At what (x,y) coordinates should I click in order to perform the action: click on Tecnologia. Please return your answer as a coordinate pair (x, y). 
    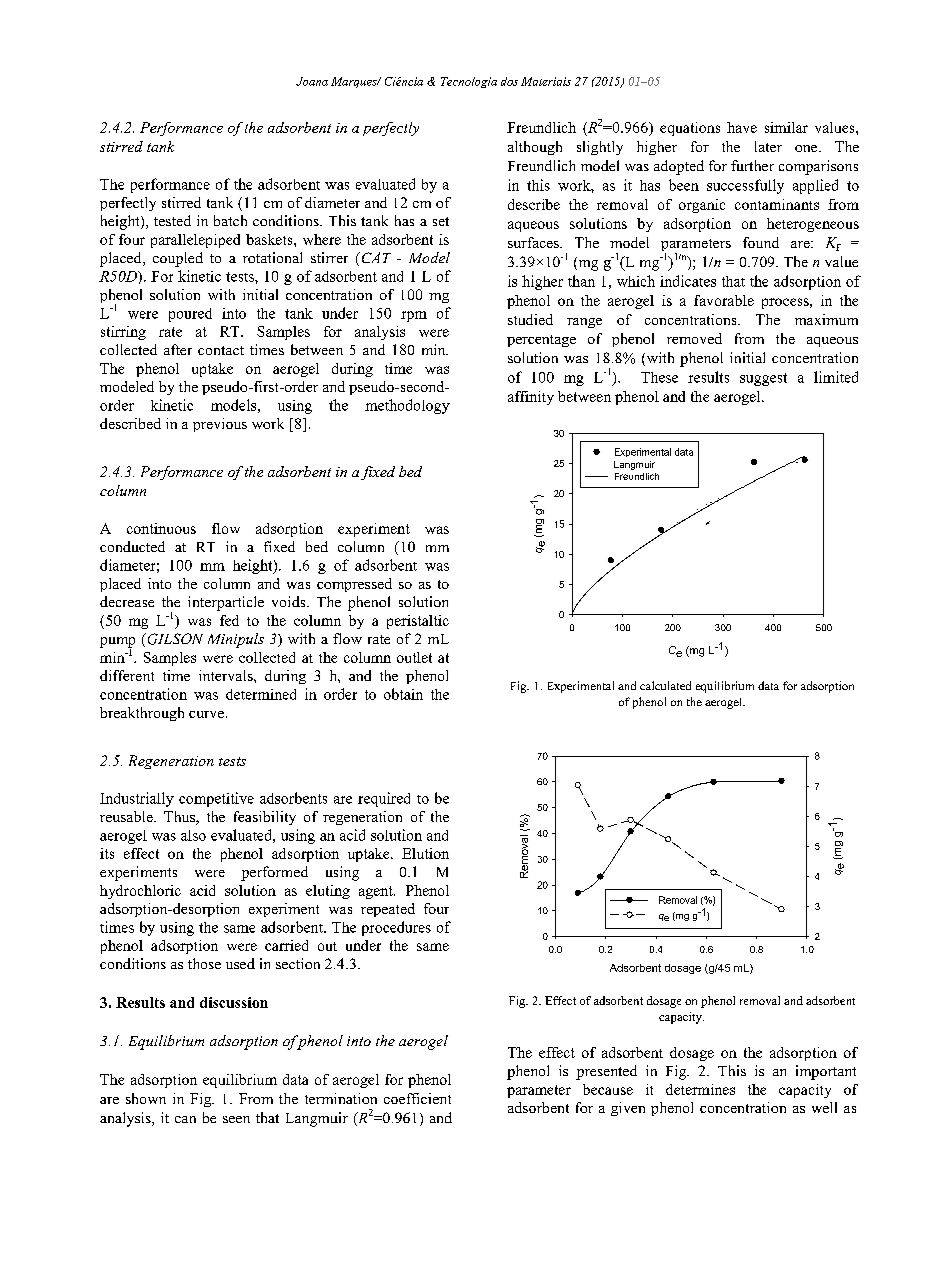
    Looking at the image, I should click on (469, 82).
